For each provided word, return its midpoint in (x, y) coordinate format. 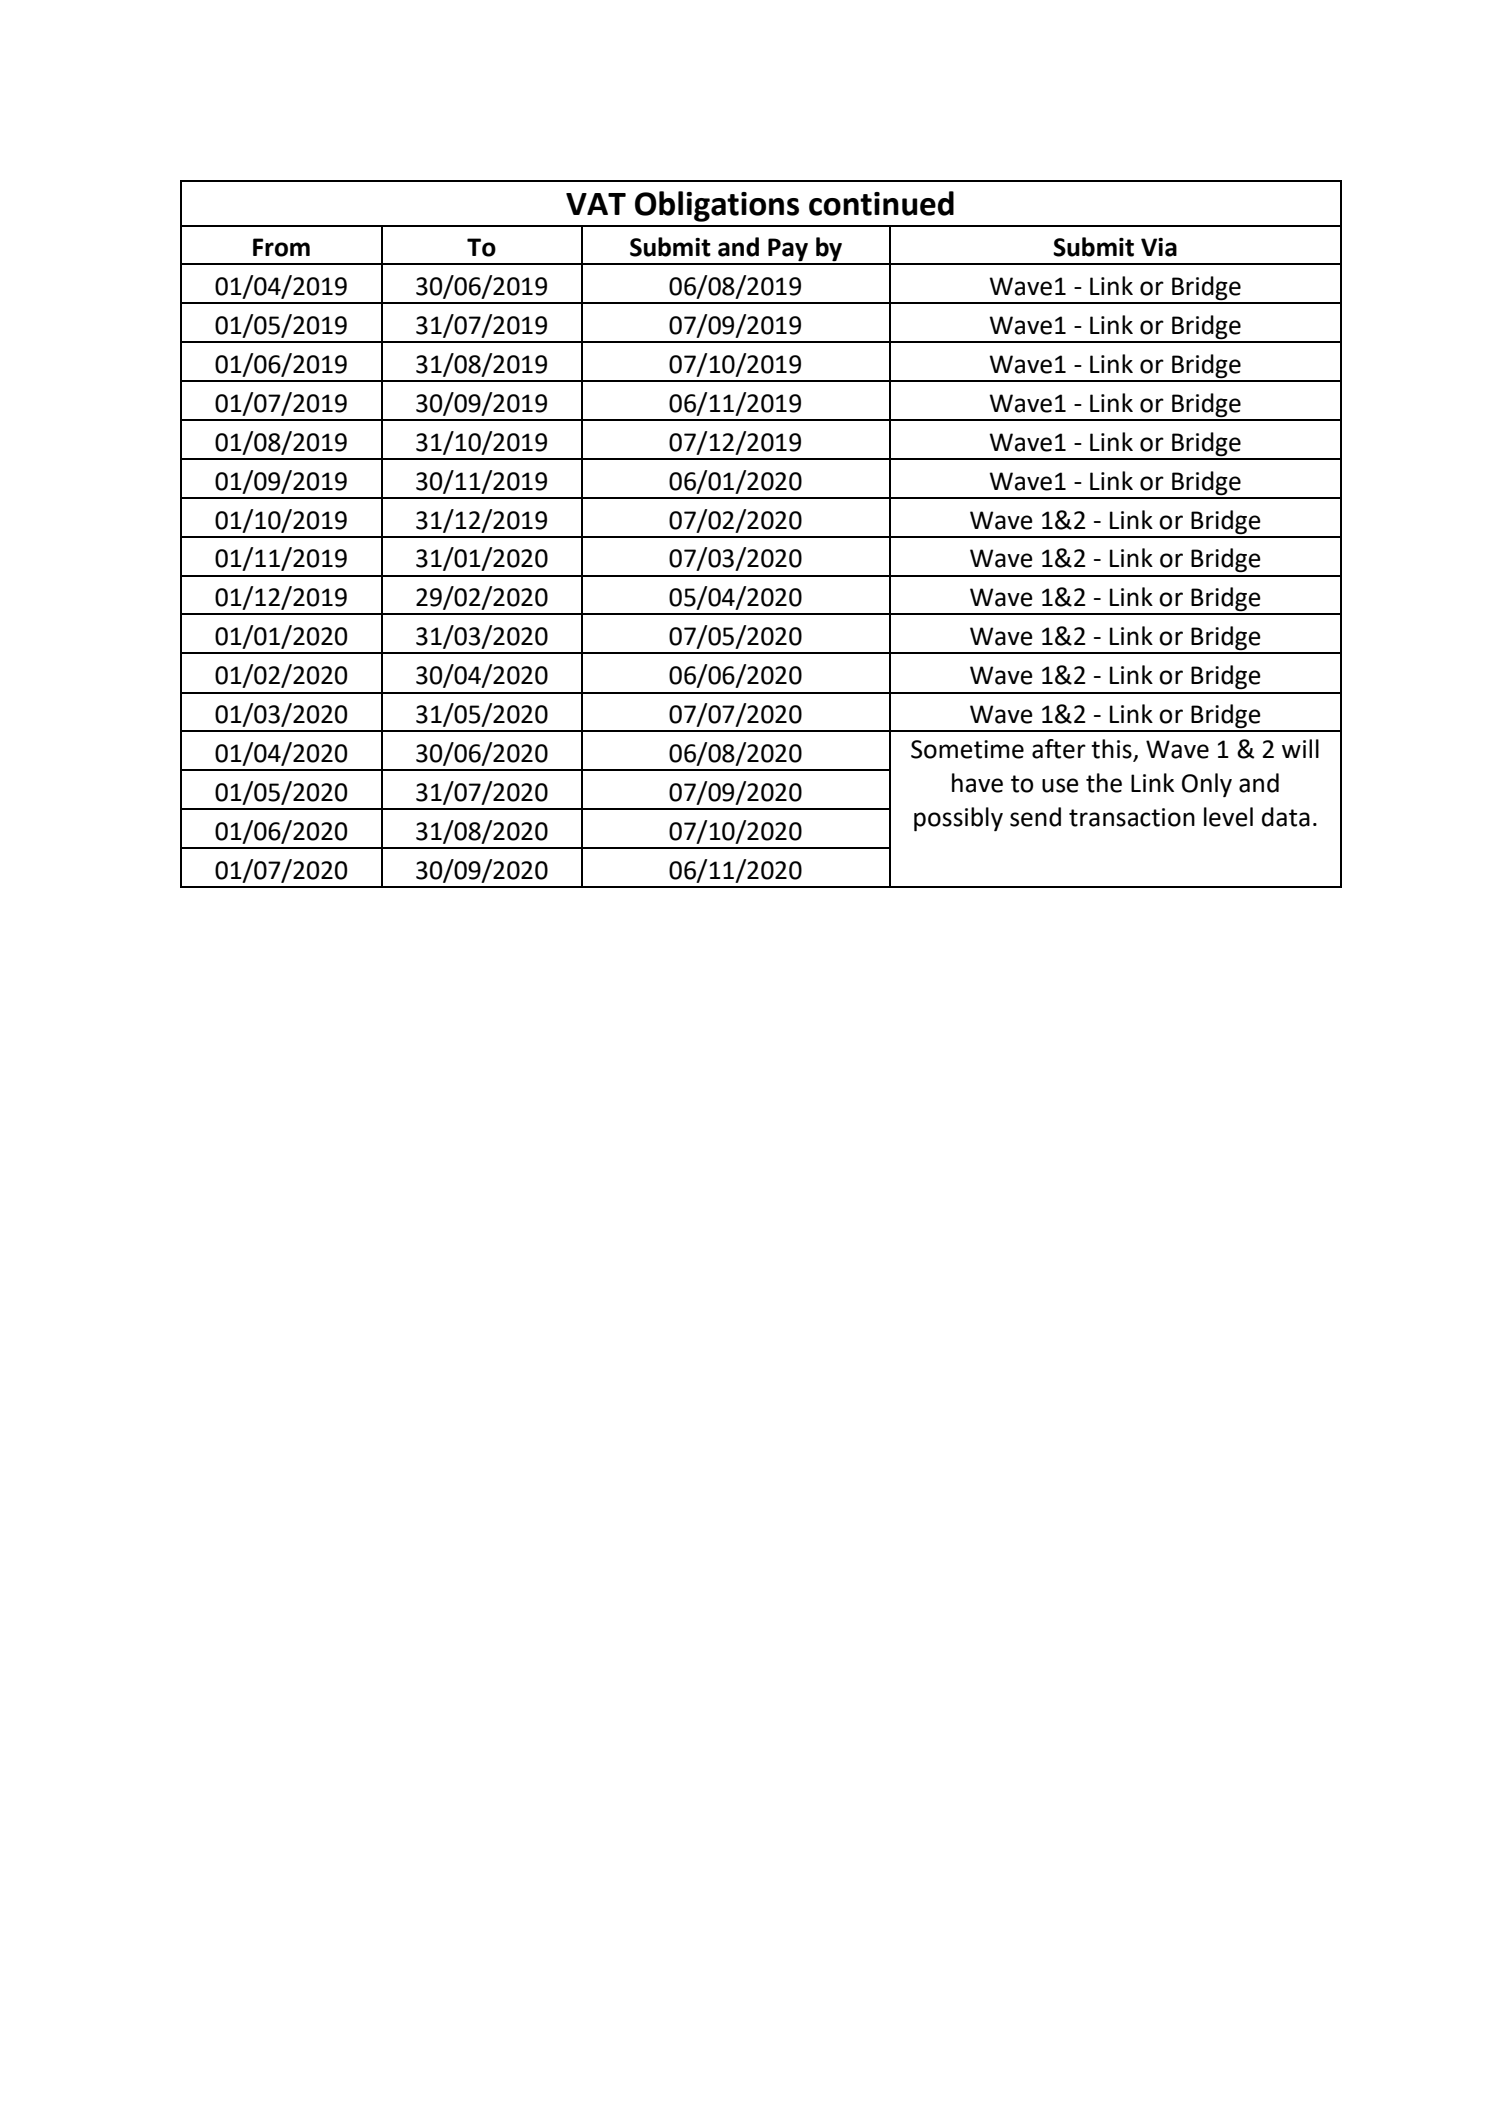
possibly (958, 819)
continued (881, 203)
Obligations (717, 206)
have (977, 783)
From (281, 247)
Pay (788, 251)
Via (1159, 247)
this (1112, 750)
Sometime (967, 749)
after (1059, 749)
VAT (596, 204)
